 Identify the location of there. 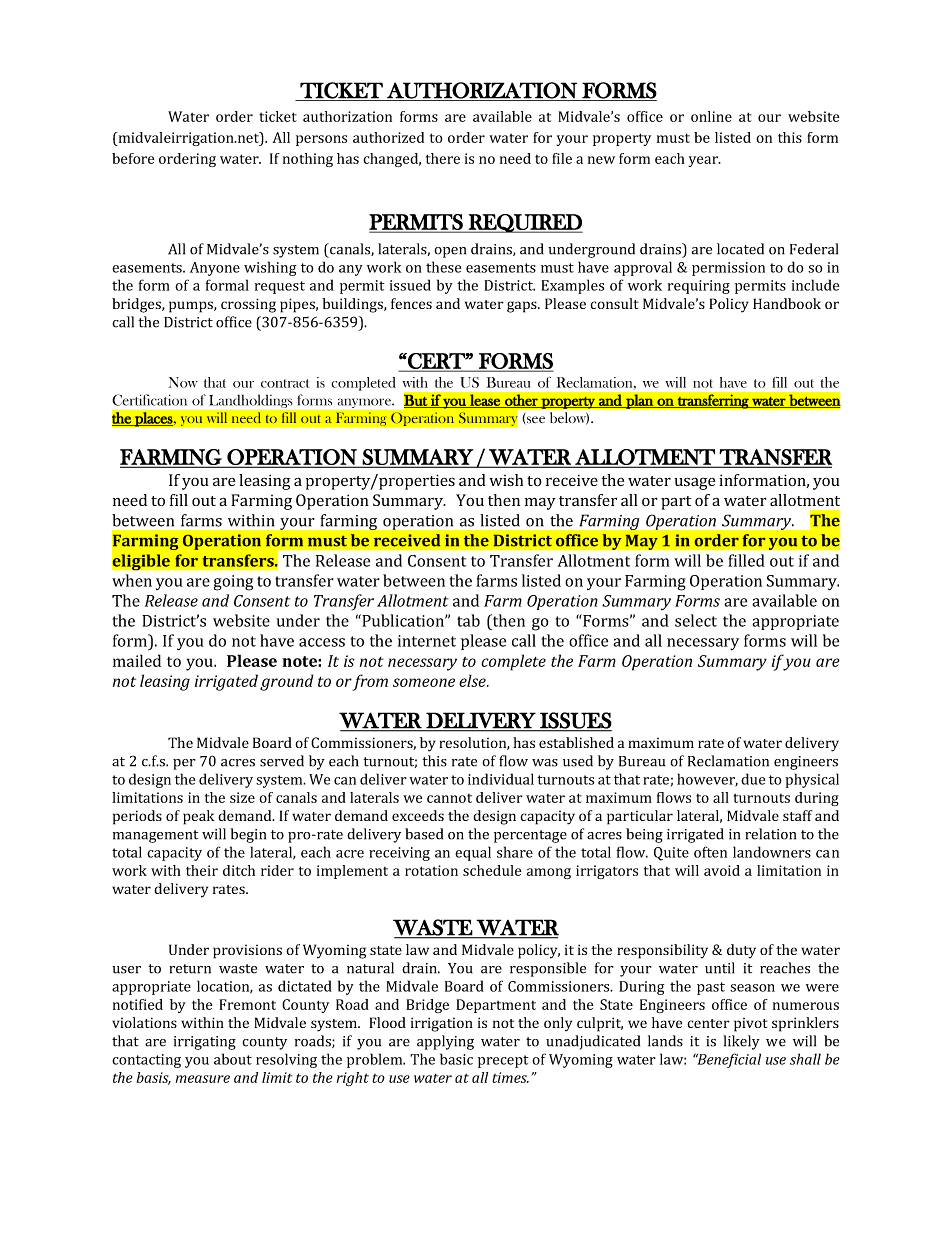
(443, 158).
